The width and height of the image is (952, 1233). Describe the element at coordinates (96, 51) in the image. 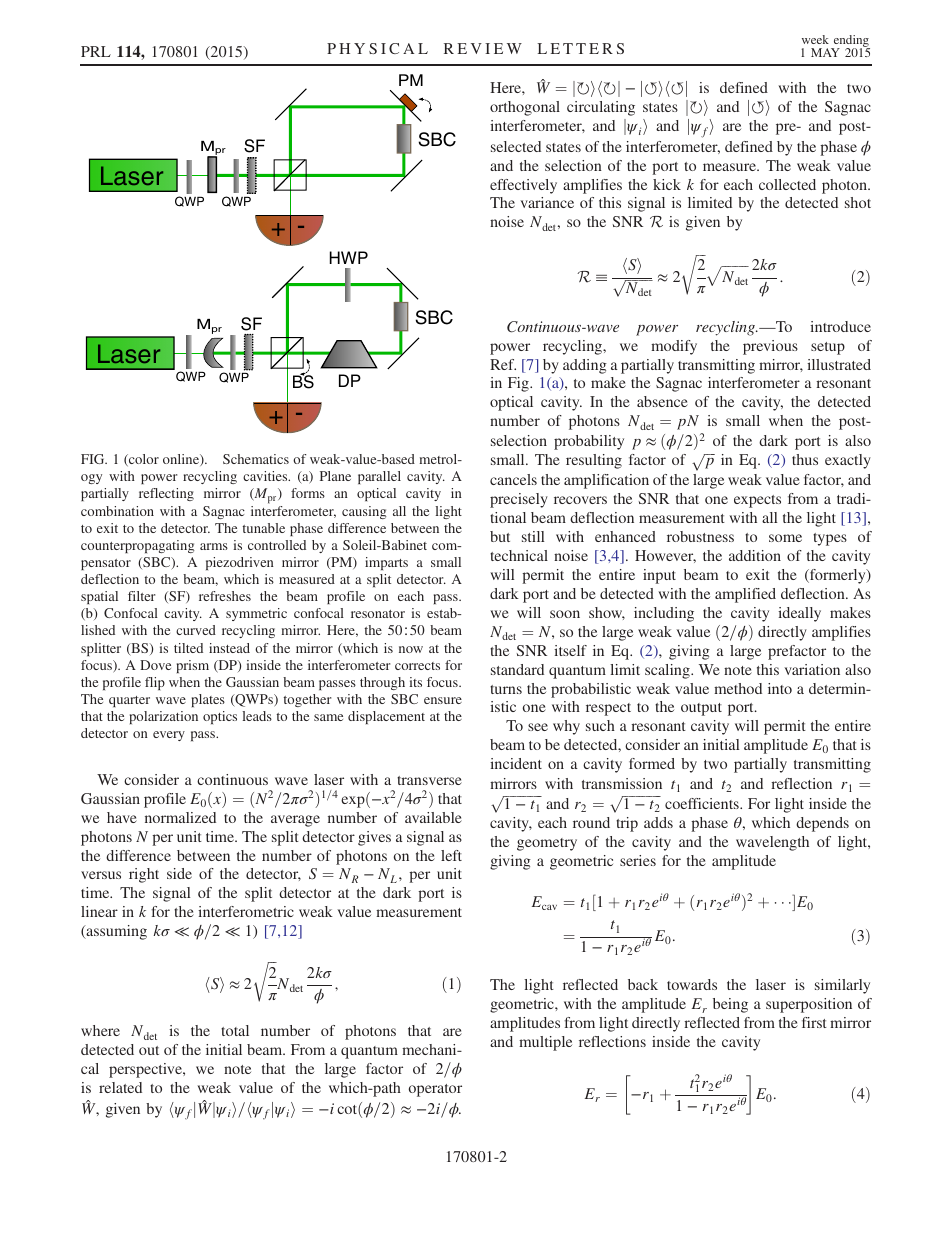

I see `PRL` at that location.
